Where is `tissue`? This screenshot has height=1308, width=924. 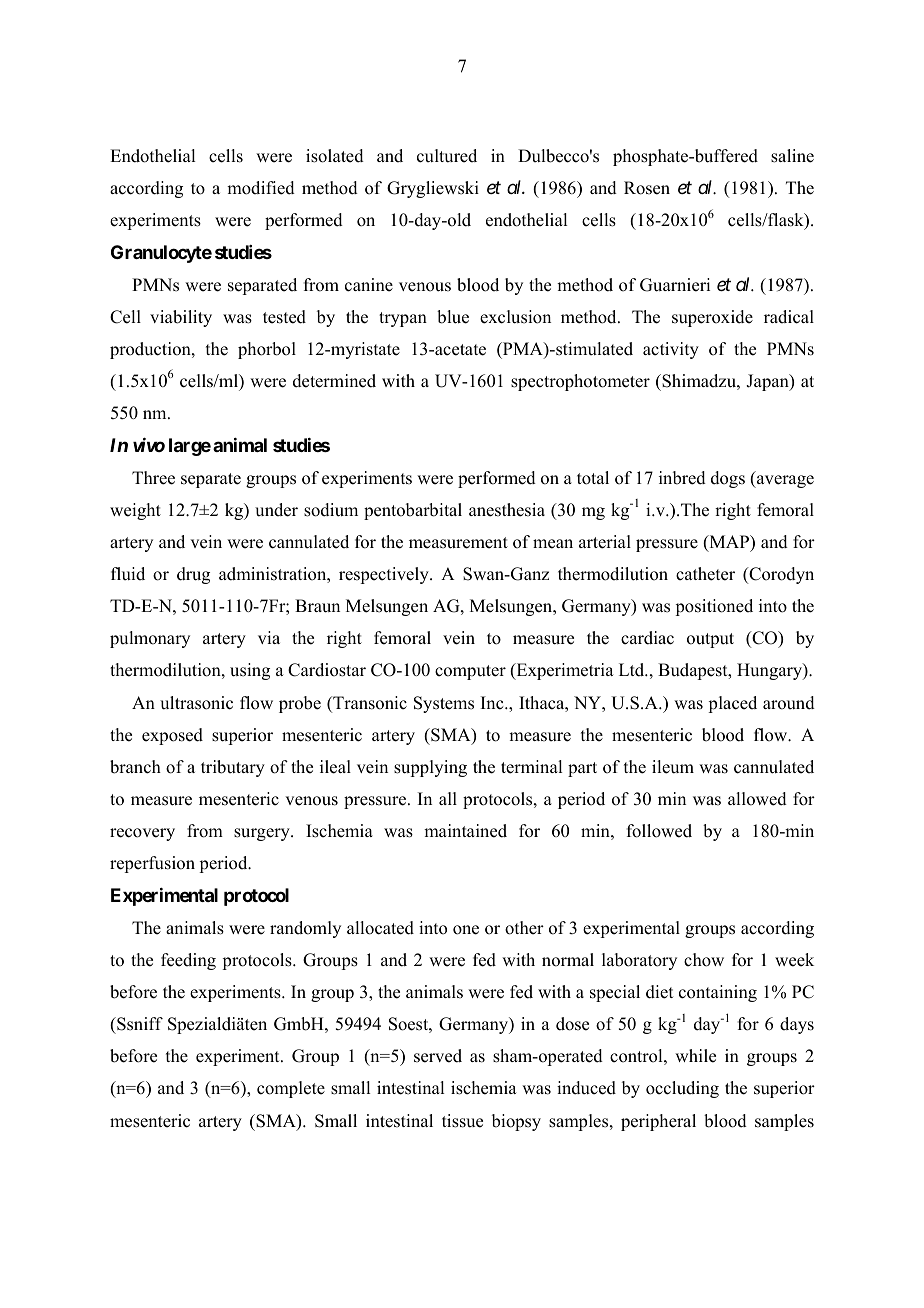 tissue is located at coordinates (462, 1121).
